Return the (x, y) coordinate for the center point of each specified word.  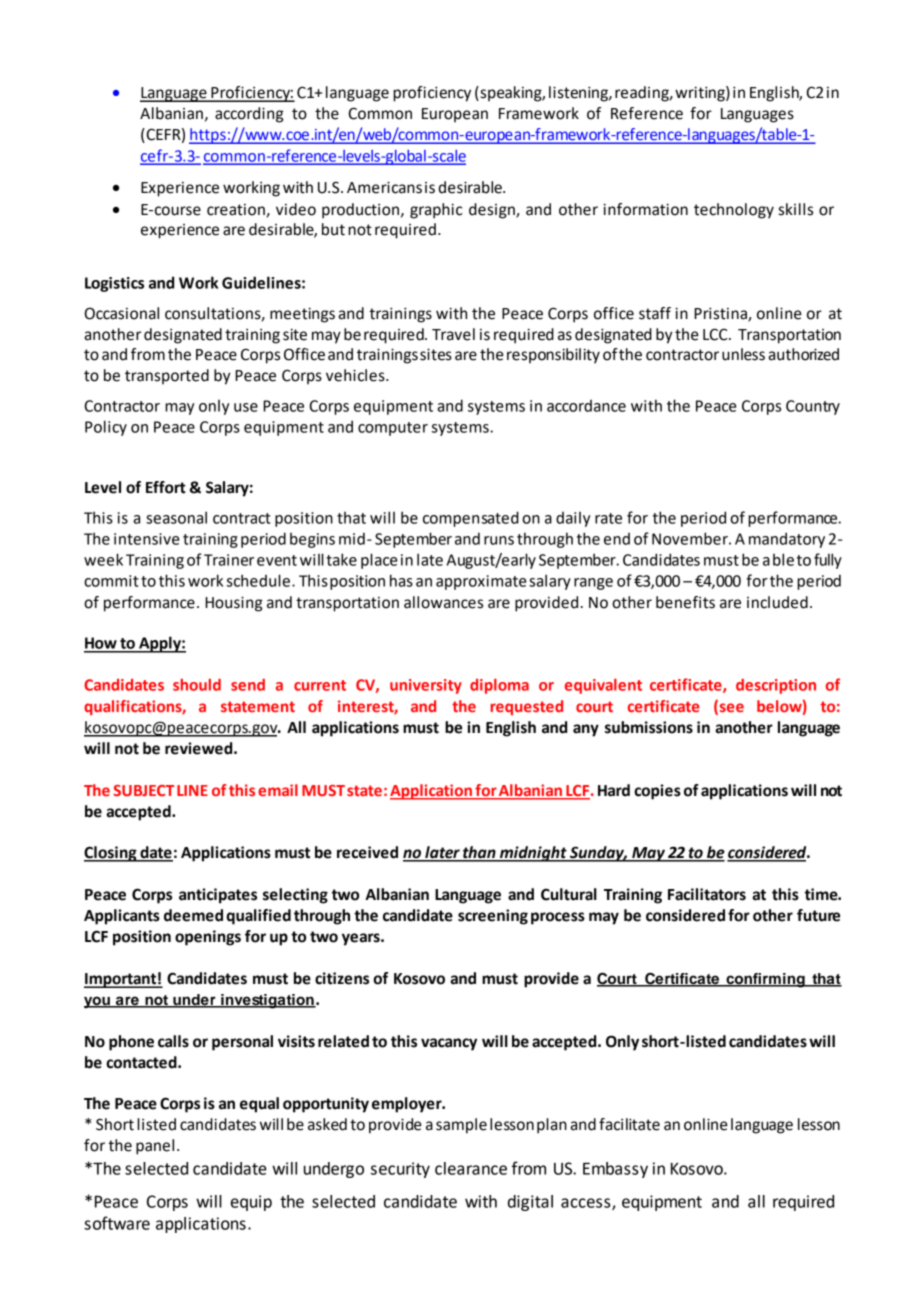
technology (734, 211)
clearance (471, 1168)
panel (155, 1147)
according (249, 115)
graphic (436, 211)
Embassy (615, 1170)
